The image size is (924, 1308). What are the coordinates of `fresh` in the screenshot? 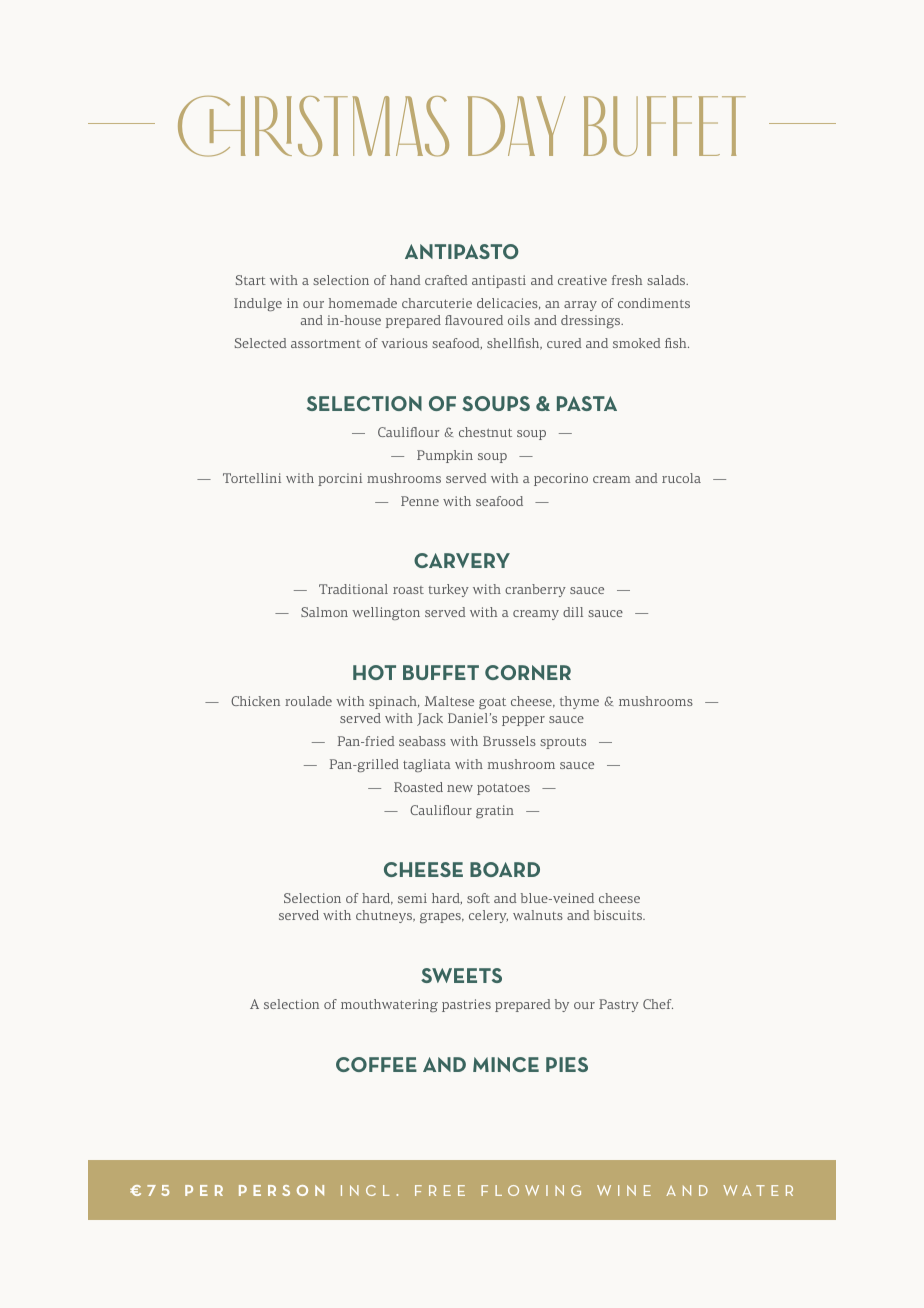 It's located at (627, 280).
